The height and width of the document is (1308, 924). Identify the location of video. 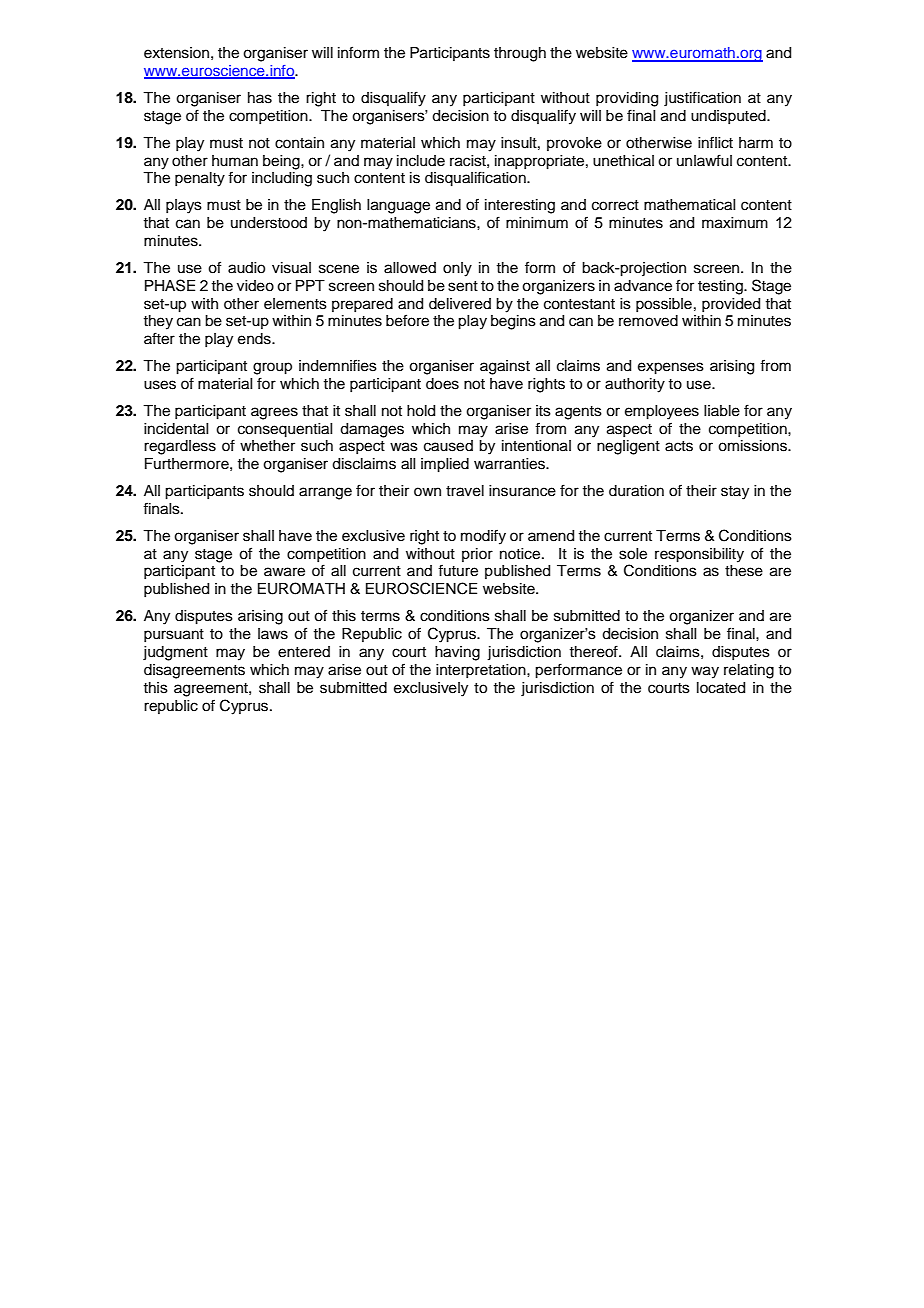
(255, 286).
